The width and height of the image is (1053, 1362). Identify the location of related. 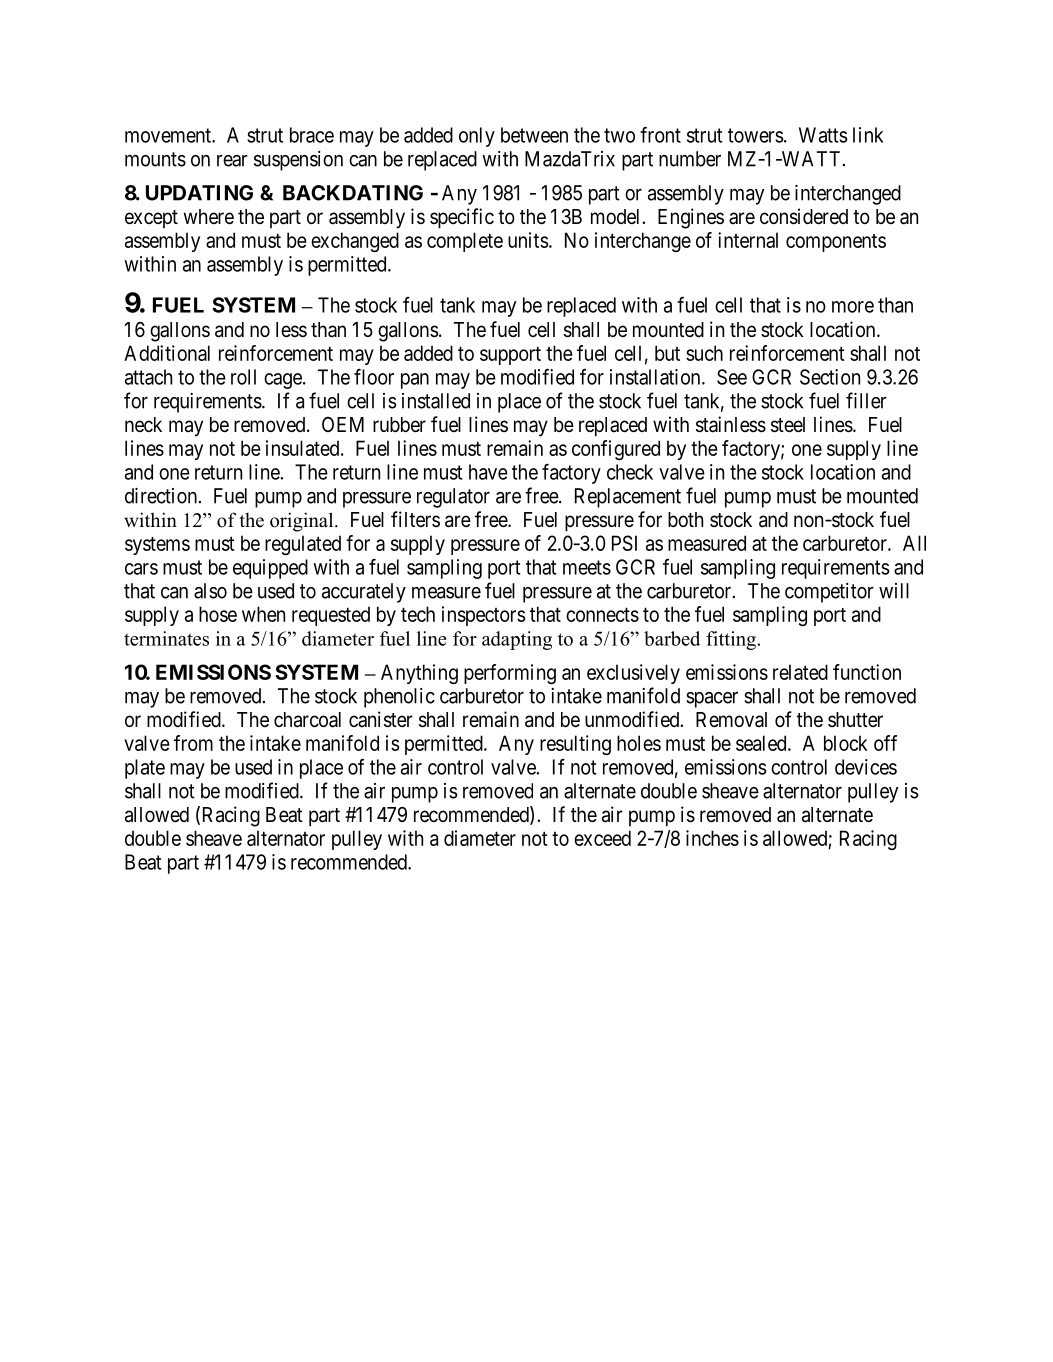
(800, 672).
